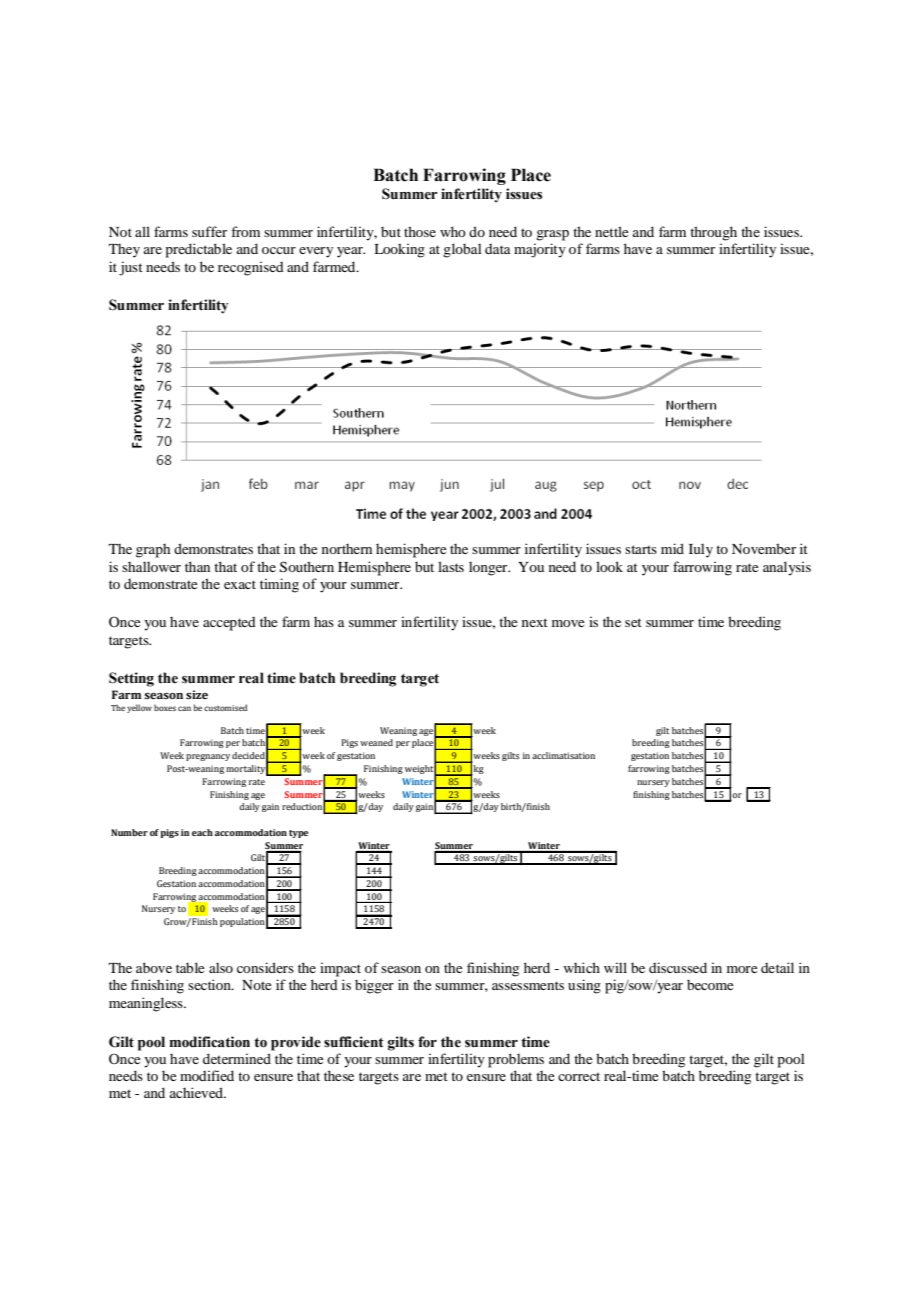 The height and width of the screenshot is (1308, 924). What do you see at coordinates (209, 231) in the screenshot?
I see `suffer` at bounding box center [209, 231].
